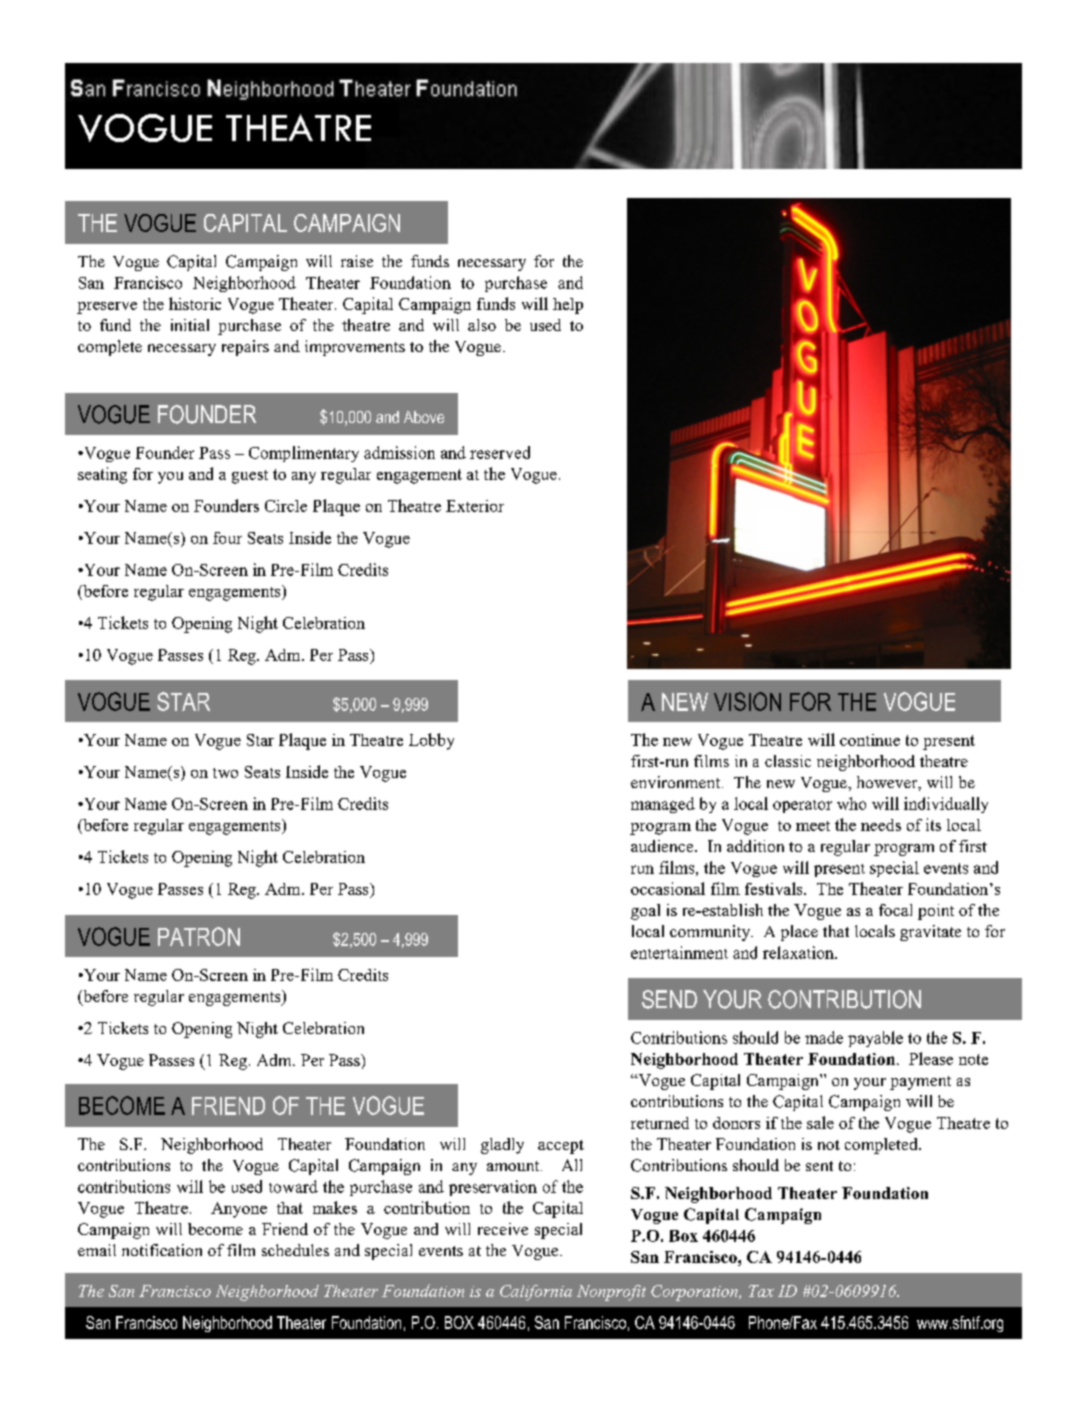 This screenshot has width=1085, height=1404. I want to click on payable, so click(875, 1039).
